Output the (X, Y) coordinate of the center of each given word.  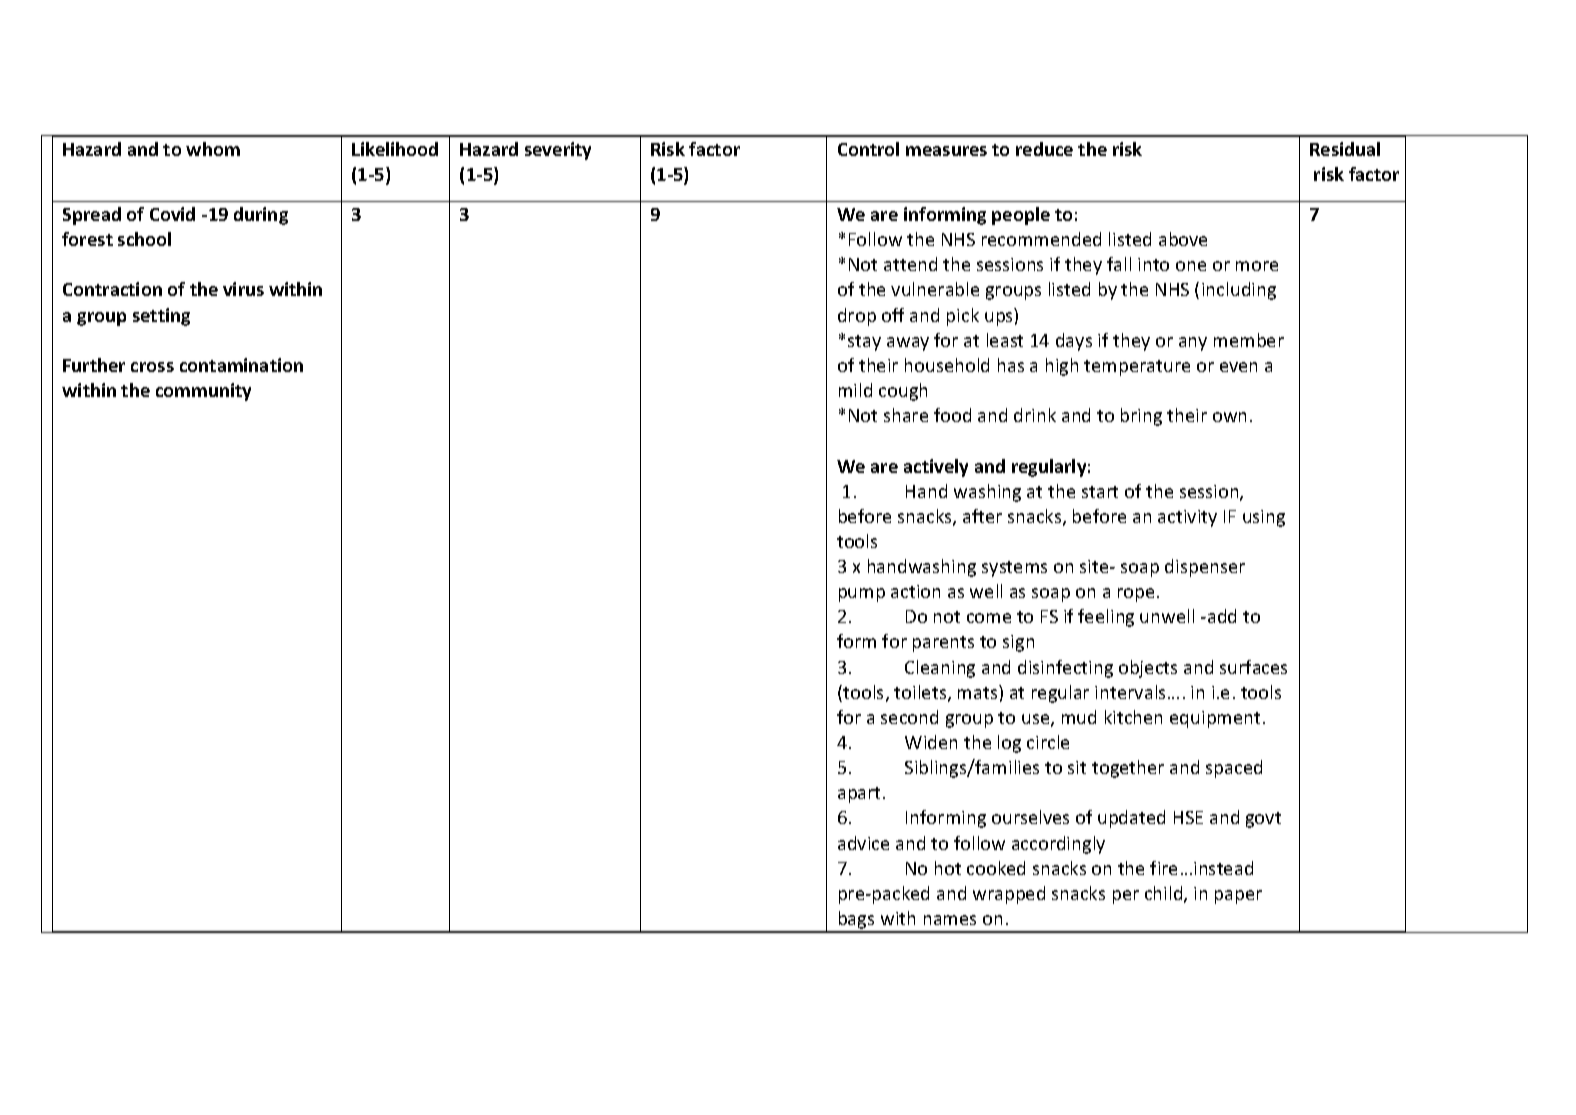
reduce (1044, 149)
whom (213, 149)
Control (868, 149)
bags (856, 921)
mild (855, 390)
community (203, 392)
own (1229, 417)
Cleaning (940, 669)
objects (1148, 669)
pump (862, 595)
